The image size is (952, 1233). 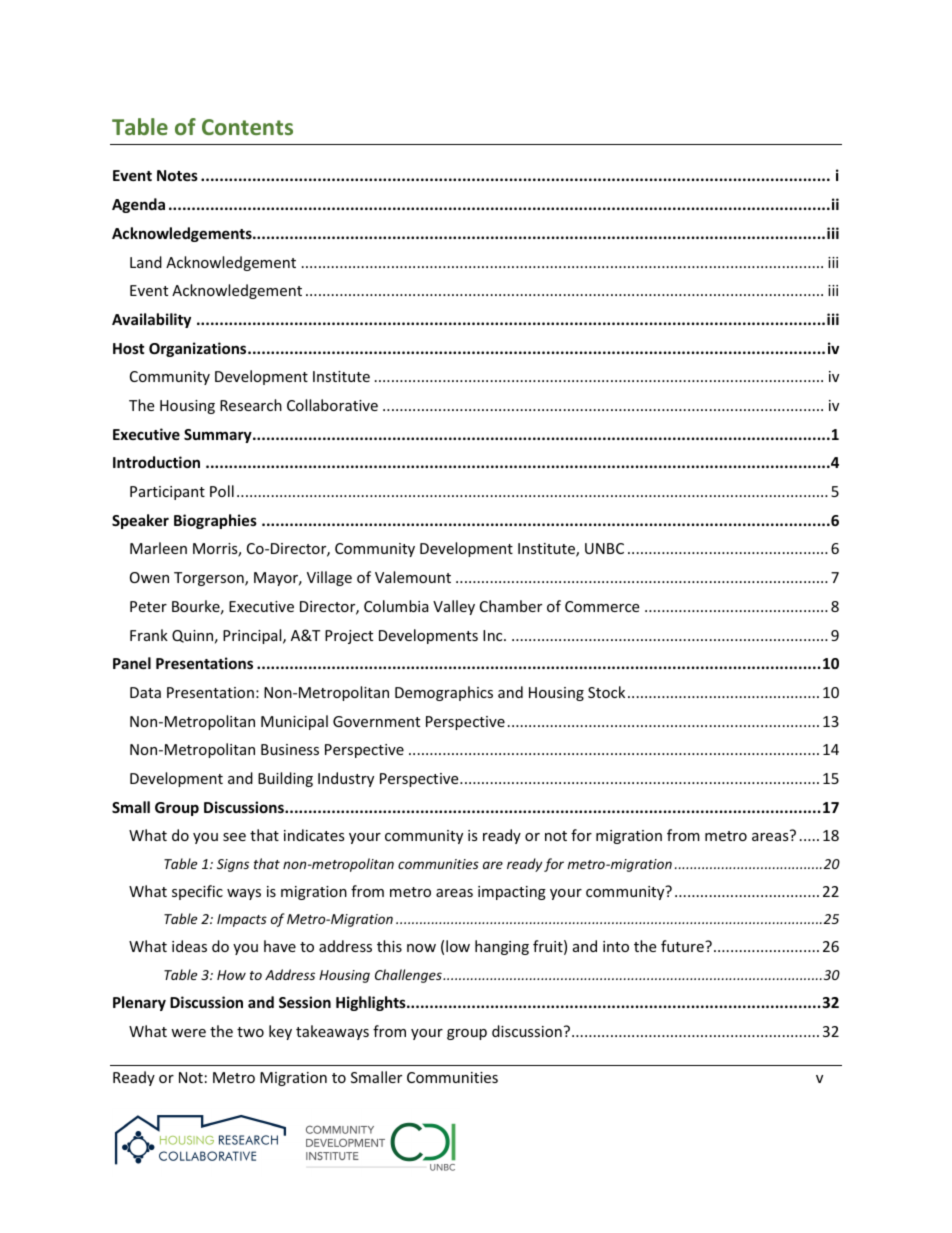 I want to click on Land, so click(x=146, y=262).
